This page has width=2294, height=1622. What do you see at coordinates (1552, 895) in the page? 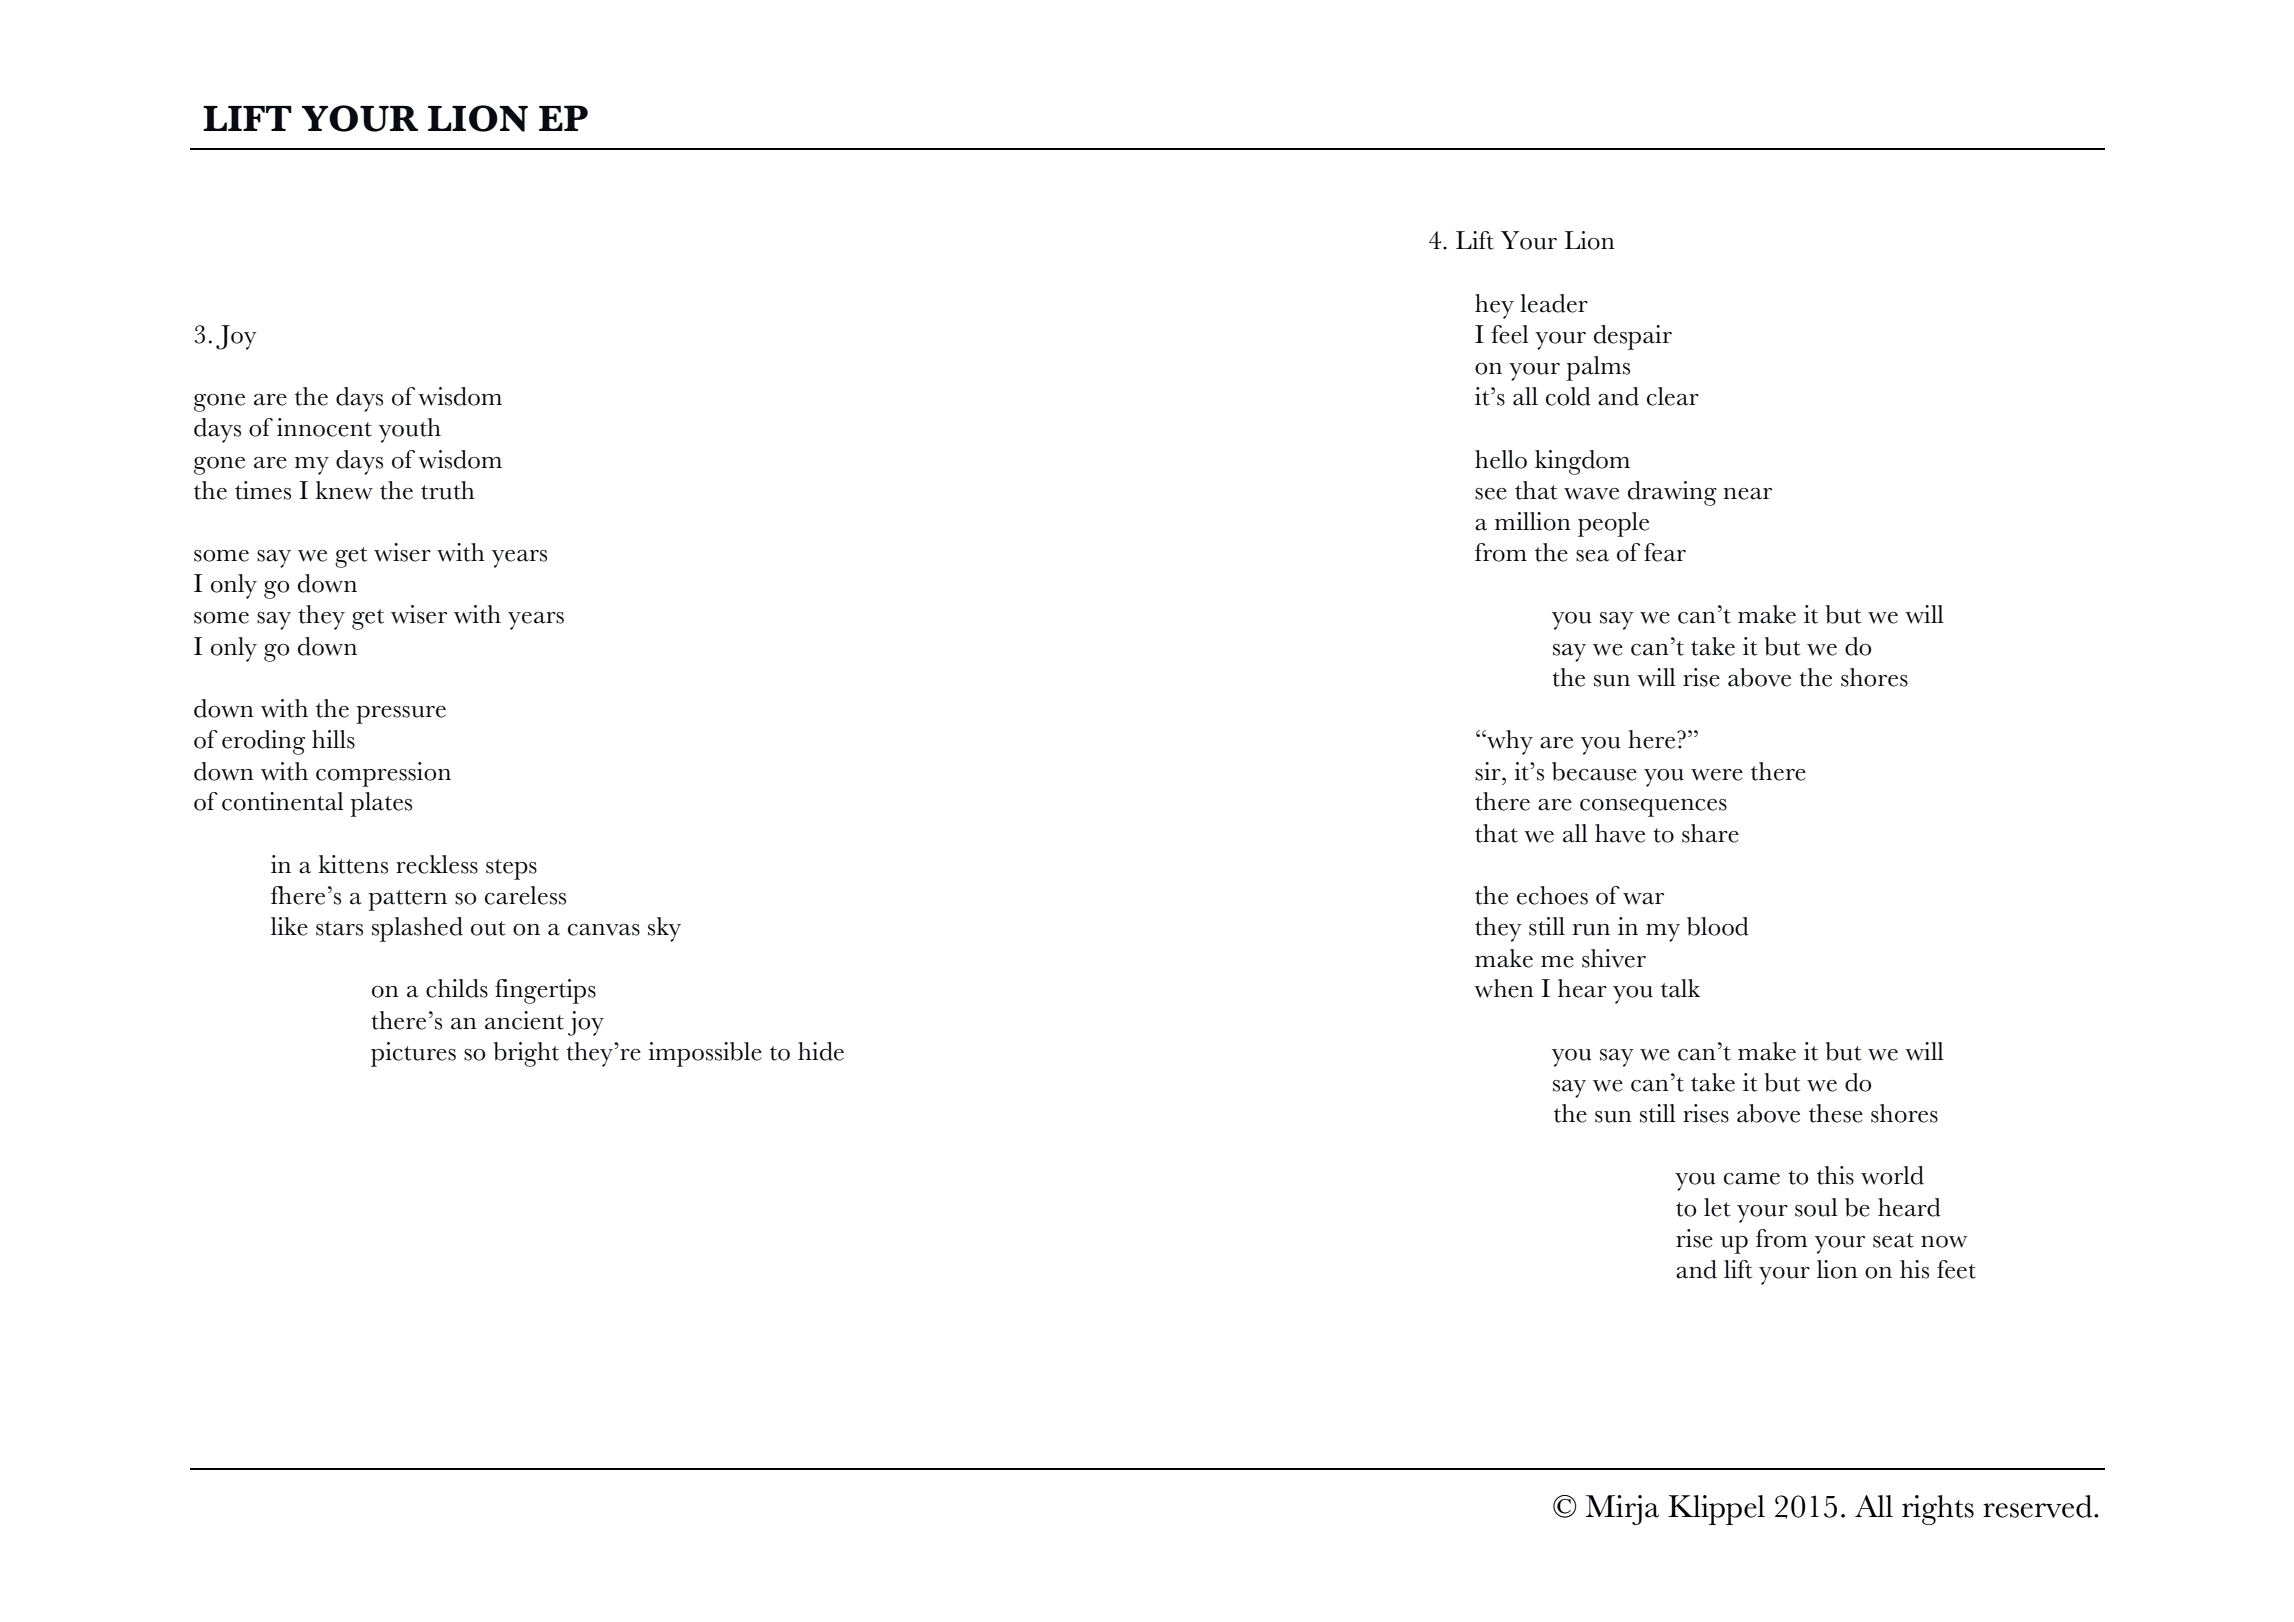
I see `echoes` at bounding box center [1552, 895].
